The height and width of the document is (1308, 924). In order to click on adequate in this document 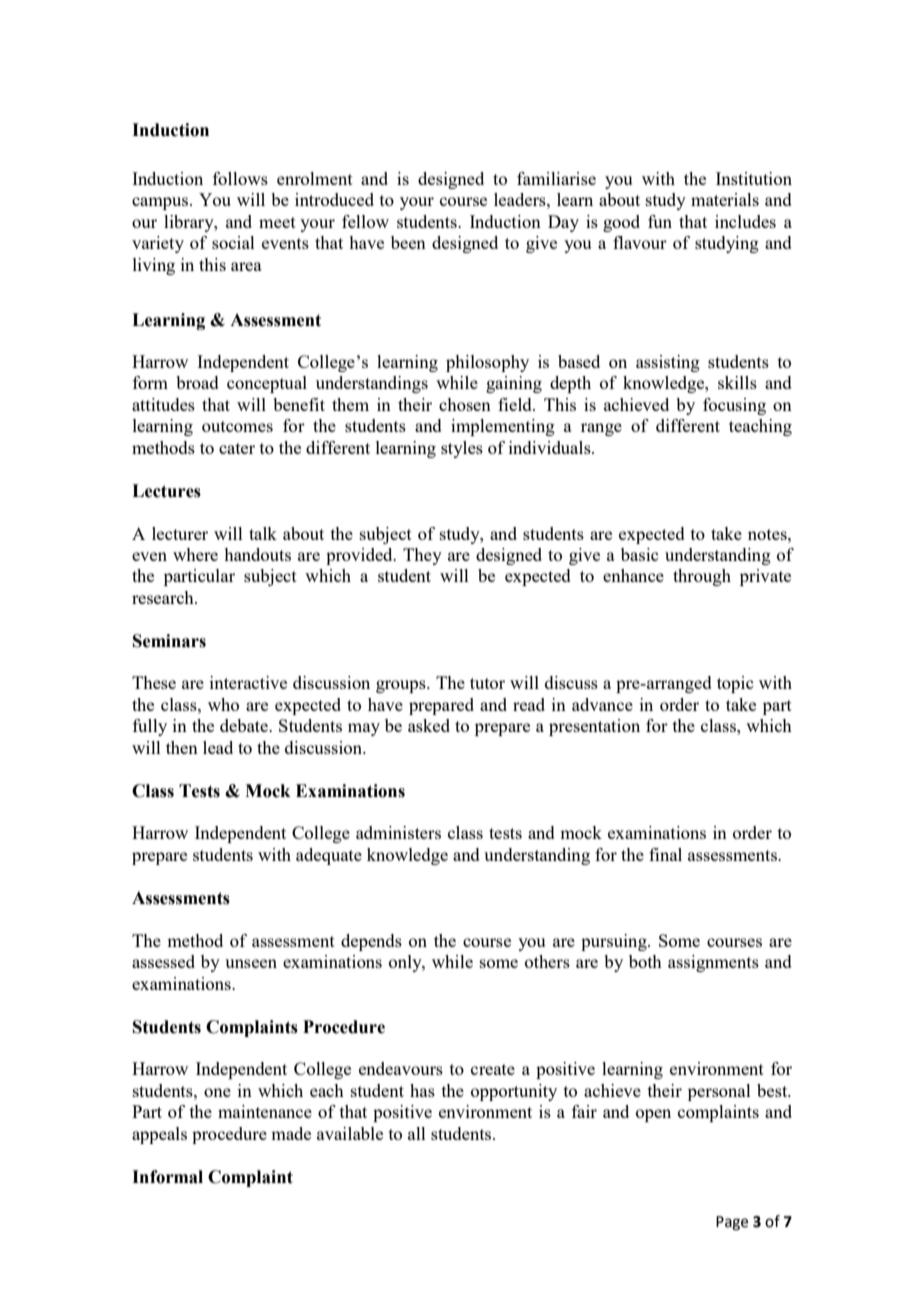, I will do `click(329, 856)`.
